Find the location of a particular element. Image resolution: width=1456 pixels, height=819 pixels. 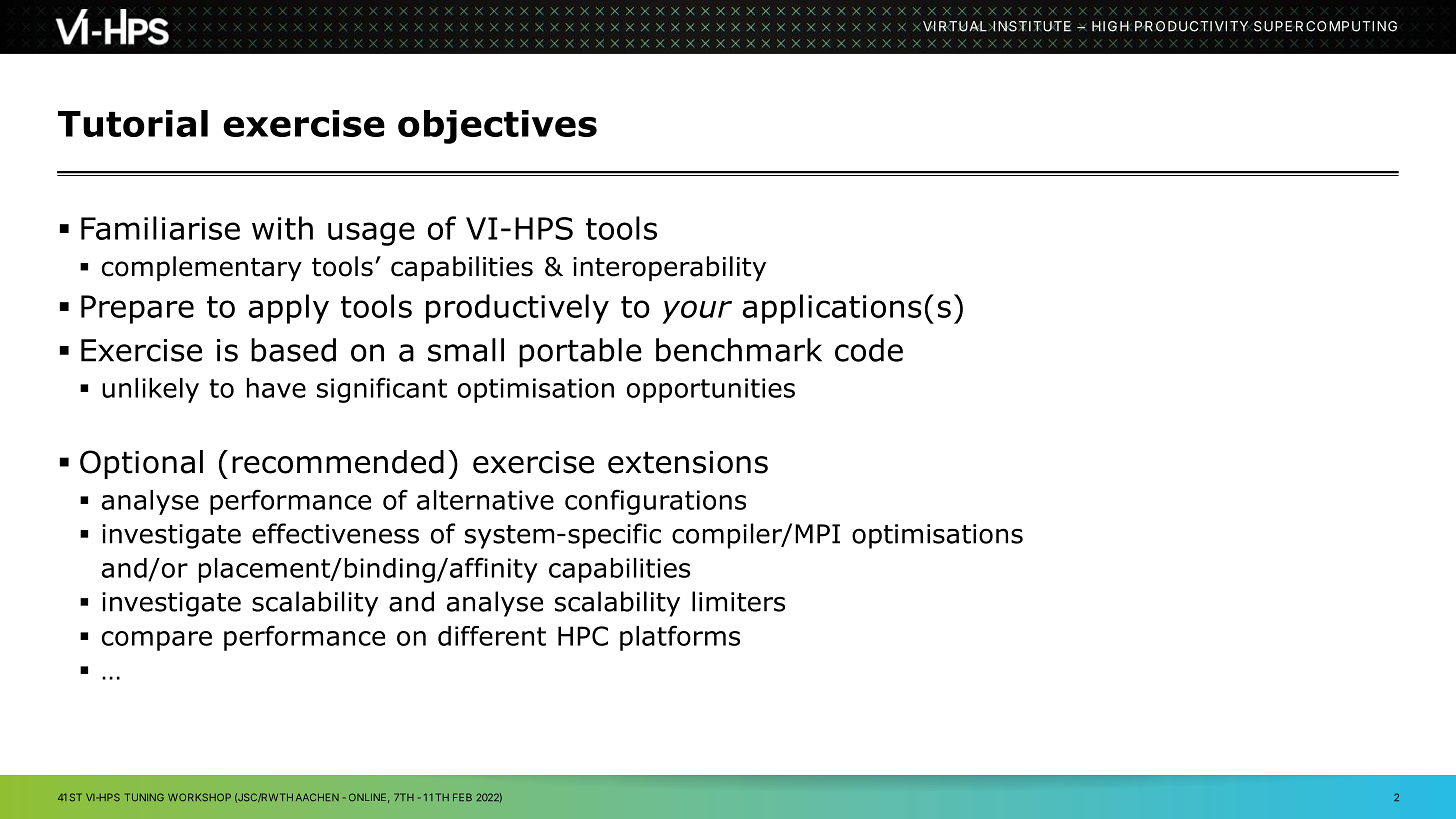

PRODUCTIVITY is located at coordinates (1191, 26).
